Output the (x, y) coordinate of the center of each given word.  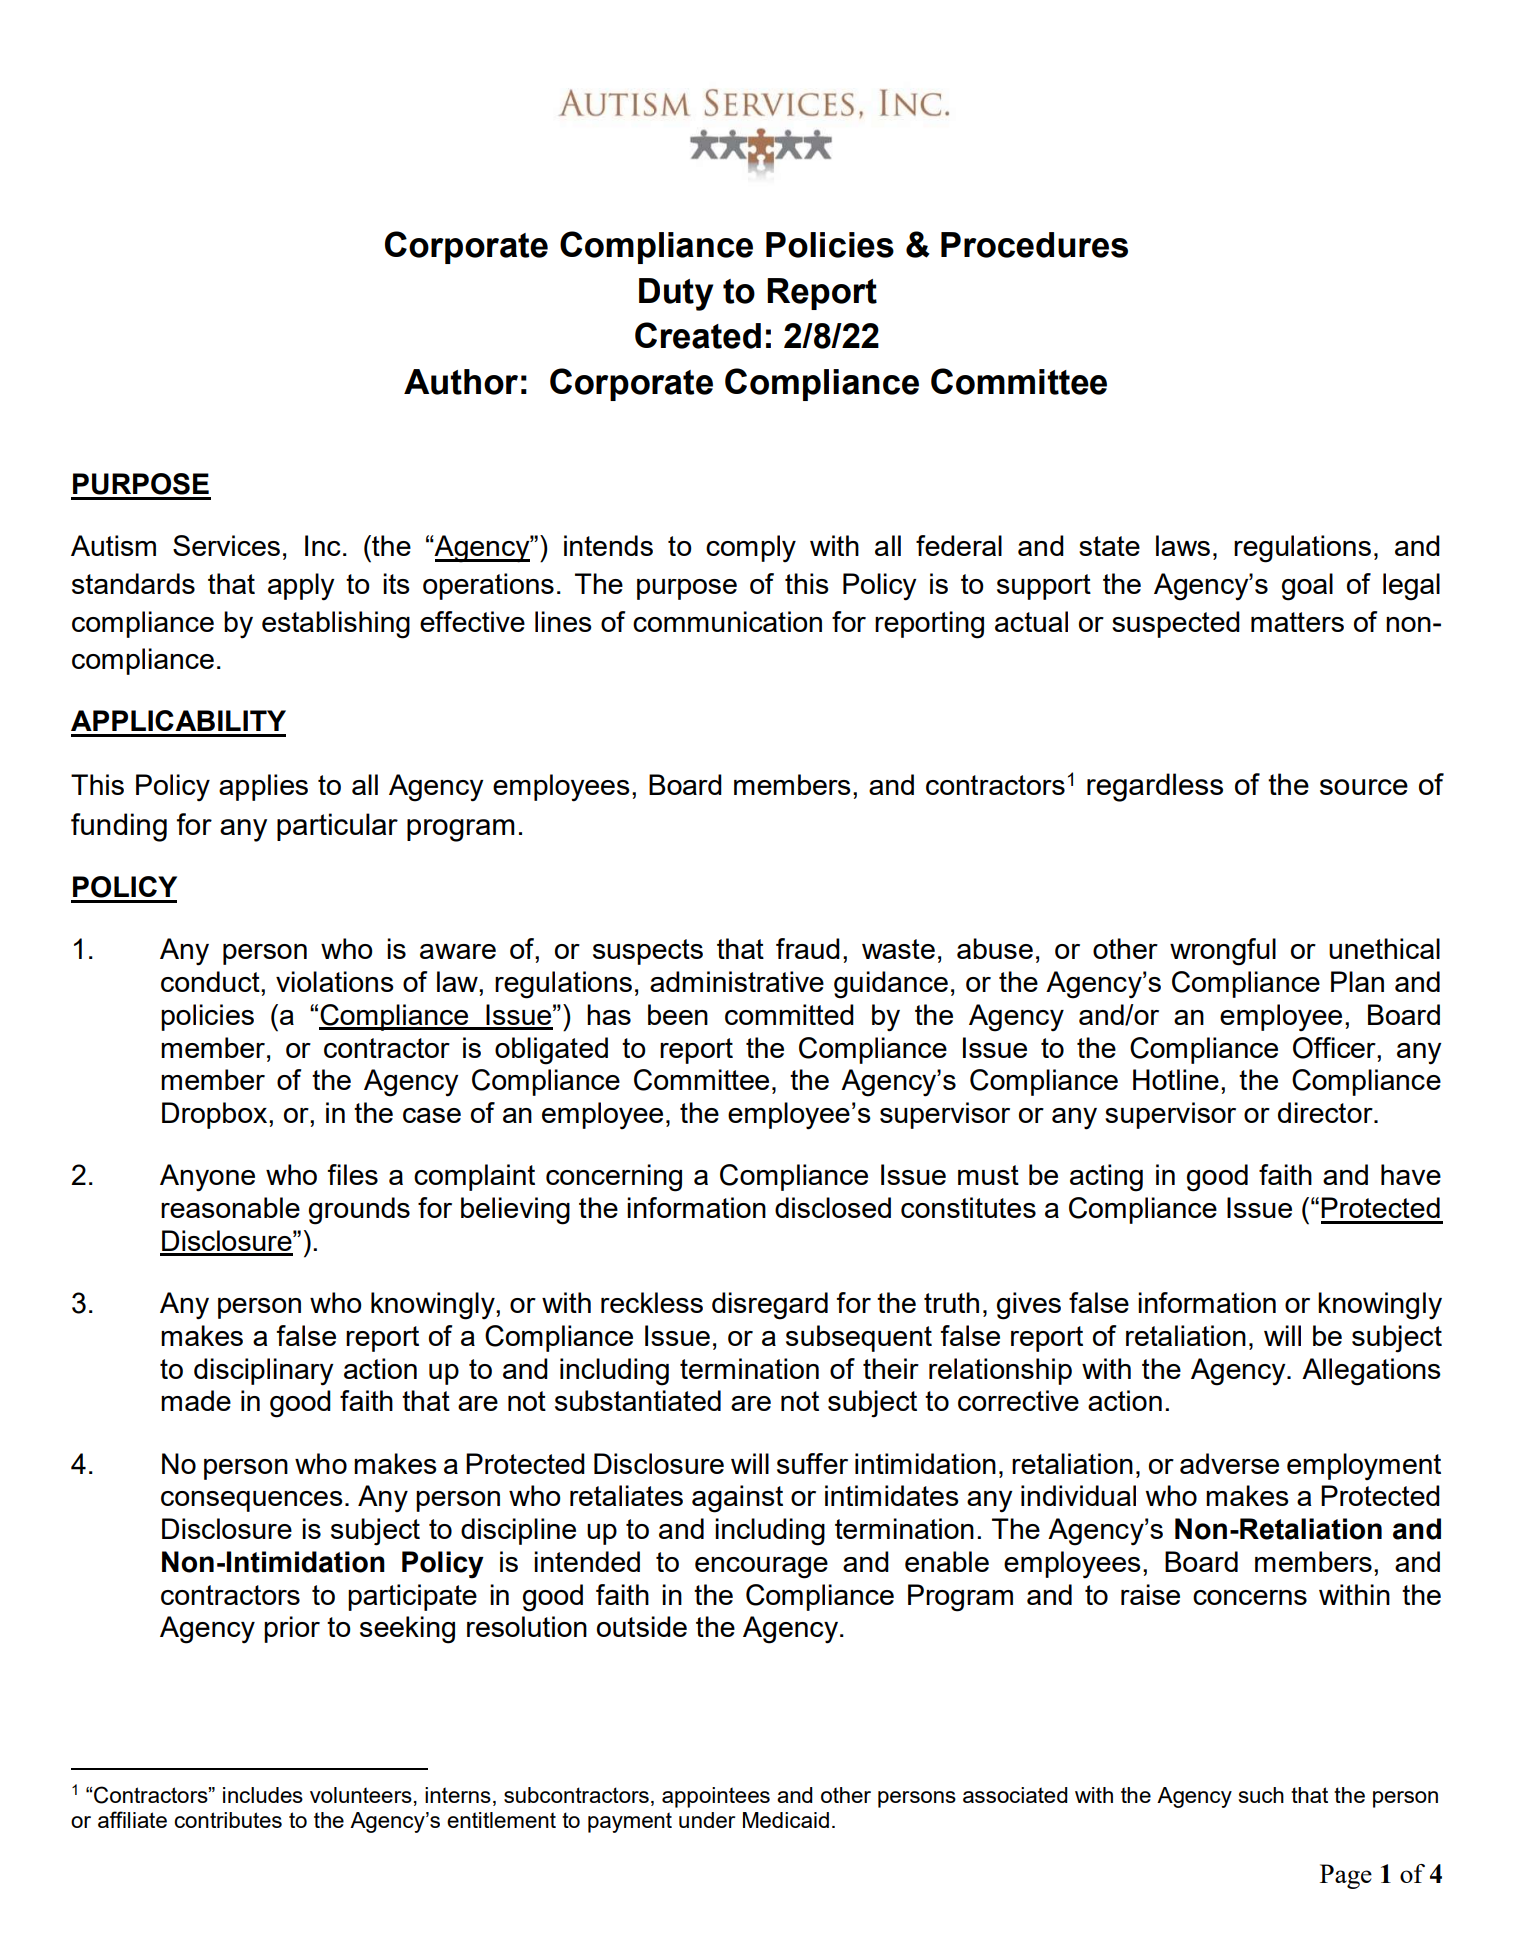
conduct (211, 981)
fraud (808, 948)
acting (1106, 1178)
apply (301, 587)
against (737, 1499)
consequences (252, 1501)
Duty (676, 294)
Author (461, 382)
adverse (1229, 1463)
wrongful (1223, 952)
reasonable (230, 1207)
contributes (228, 1820)
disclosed (833, 1207)
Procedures (1034, 245)
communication (727, 621)
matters (1297, 622)
